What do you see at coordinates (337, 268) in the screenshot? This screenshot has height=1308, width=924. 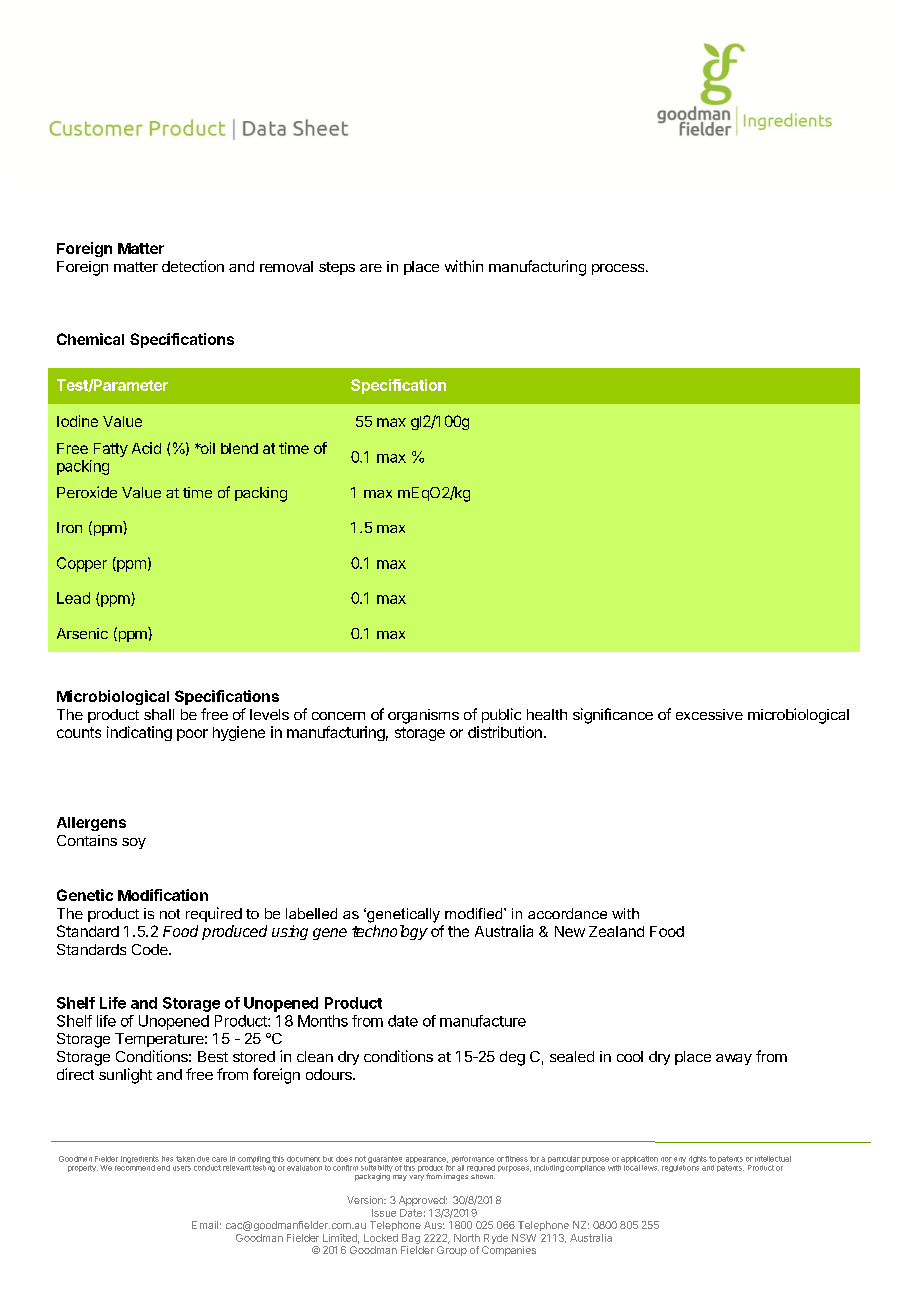 I see `steps` at bounding box center [337, 268].
